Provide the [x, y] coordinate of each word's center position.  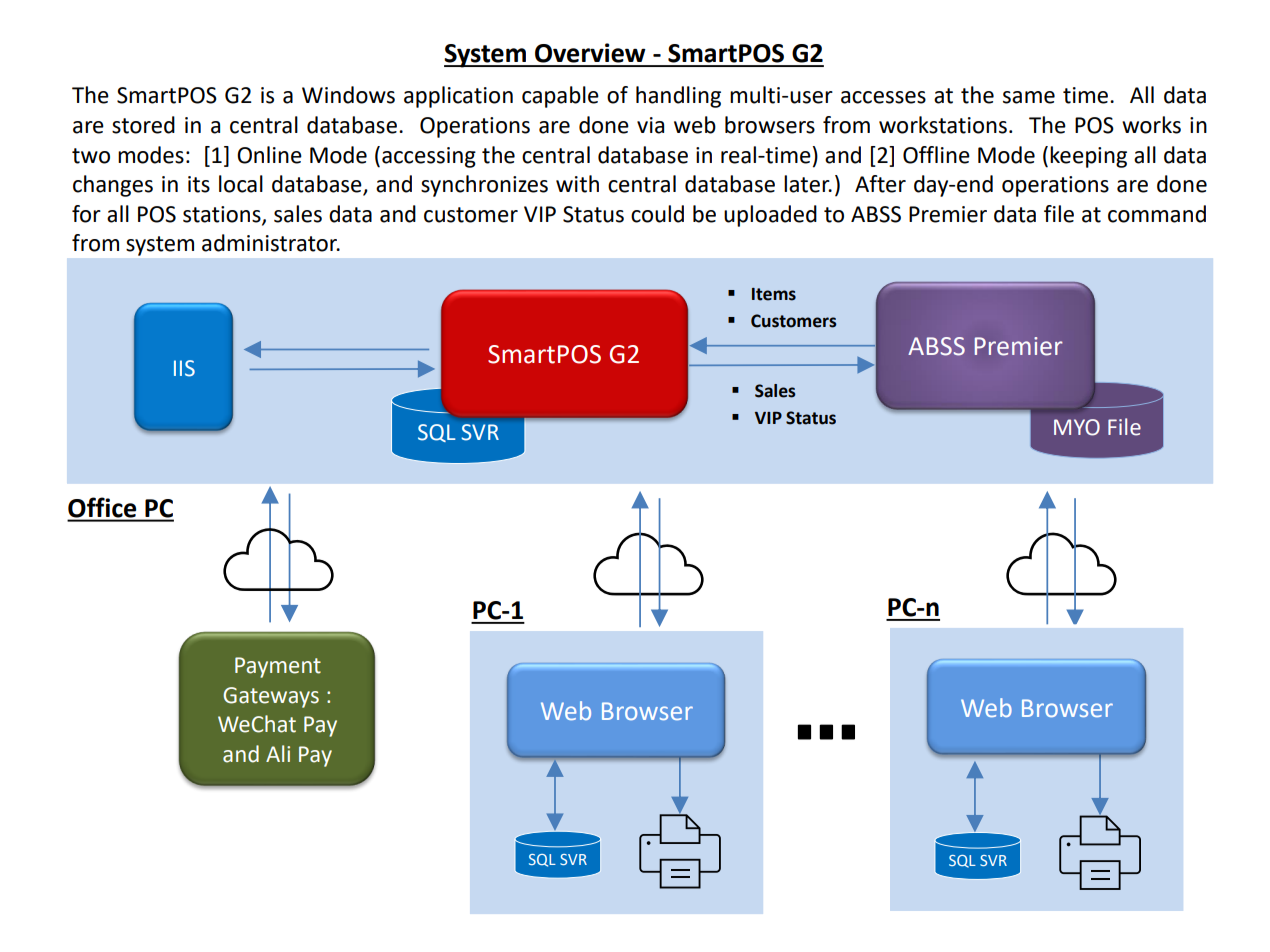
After [880, 184]
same [1029, 97]
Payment [278, 667]
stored [143, 125]
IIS [184, 368]
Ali [278, 753]
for [86, 214]
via [650, 125]
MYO [1077, 427]
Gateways [271, 697]
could [657, 214]
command [1157, 214]
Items [774, 294]
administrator [271, 243]
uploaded [770, 216]
